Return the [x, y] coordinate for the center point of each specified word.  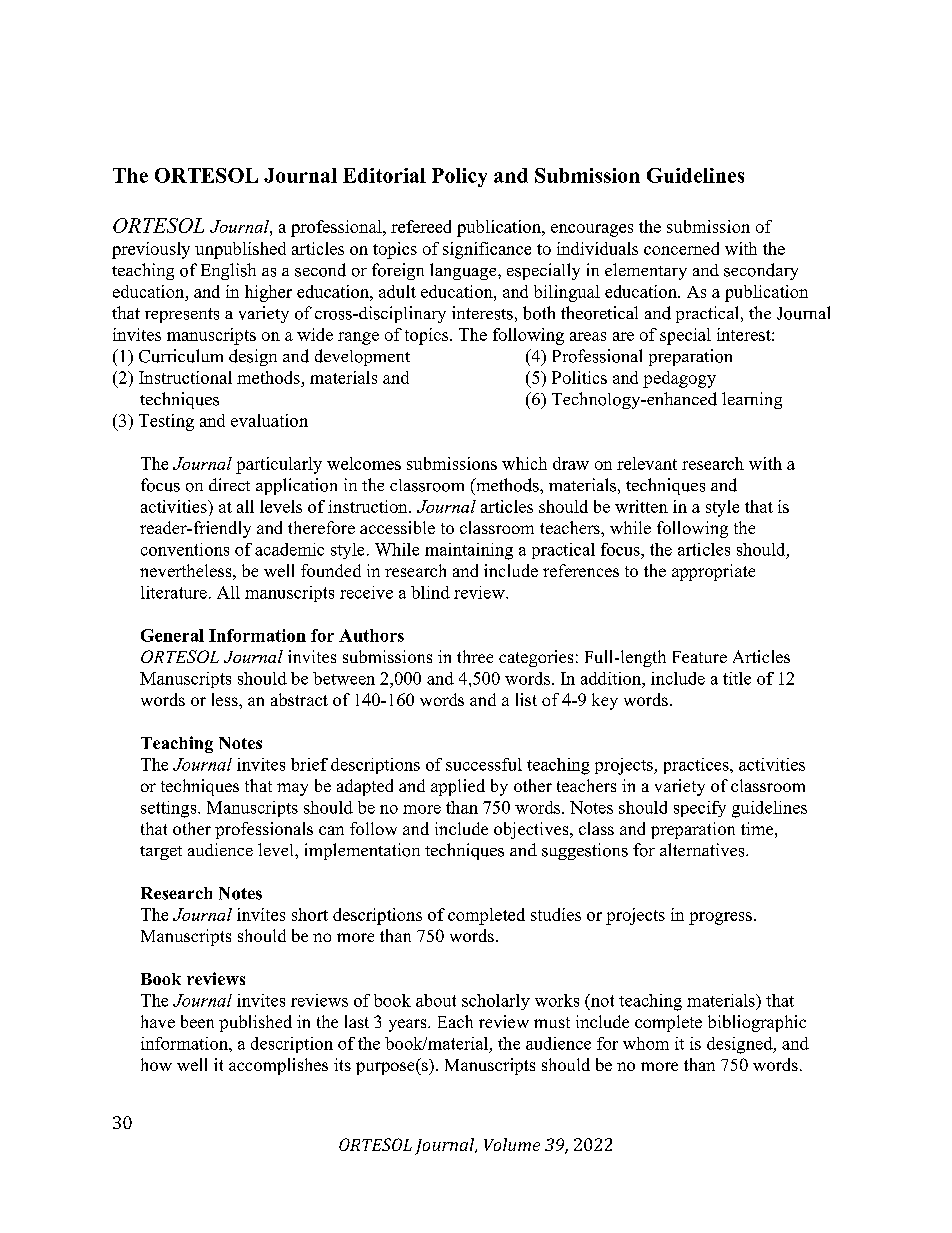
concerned [681, 248]
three [475, 656]
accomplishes [278, 1066]
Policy [459, 177]
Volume [512, 1144]
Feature [700, 657]
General [172, 635]
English [228, 271]
